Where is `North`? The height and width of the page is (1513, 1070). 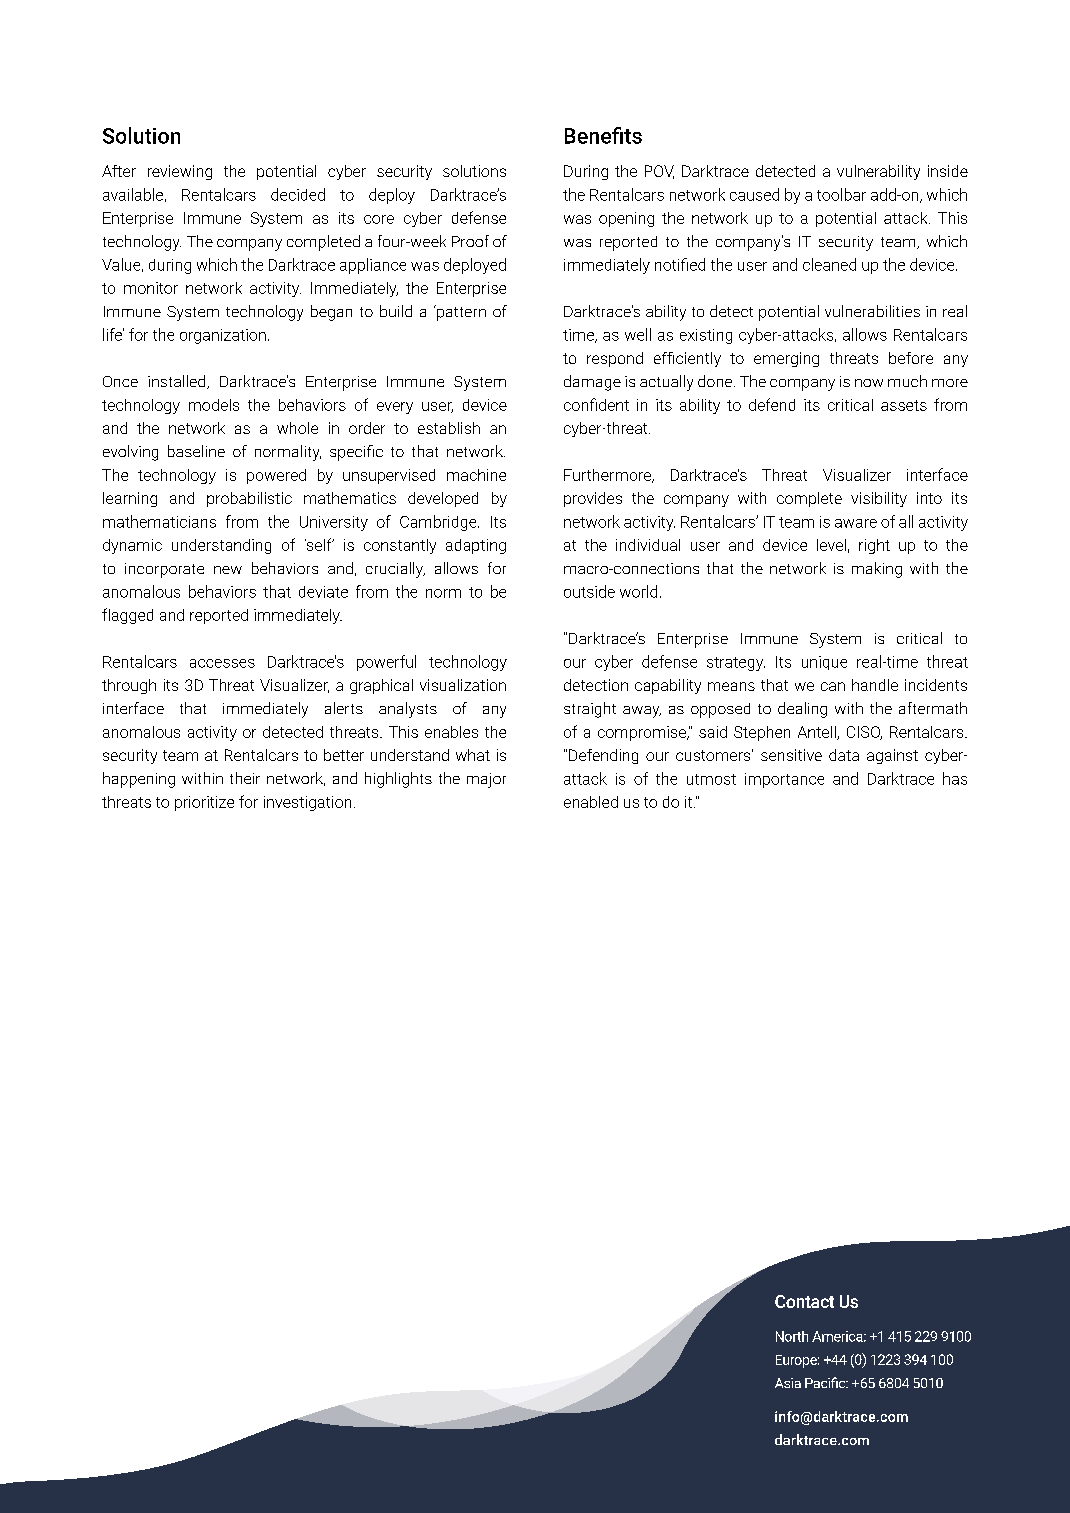
North is located at coordinates (792, 1336).
